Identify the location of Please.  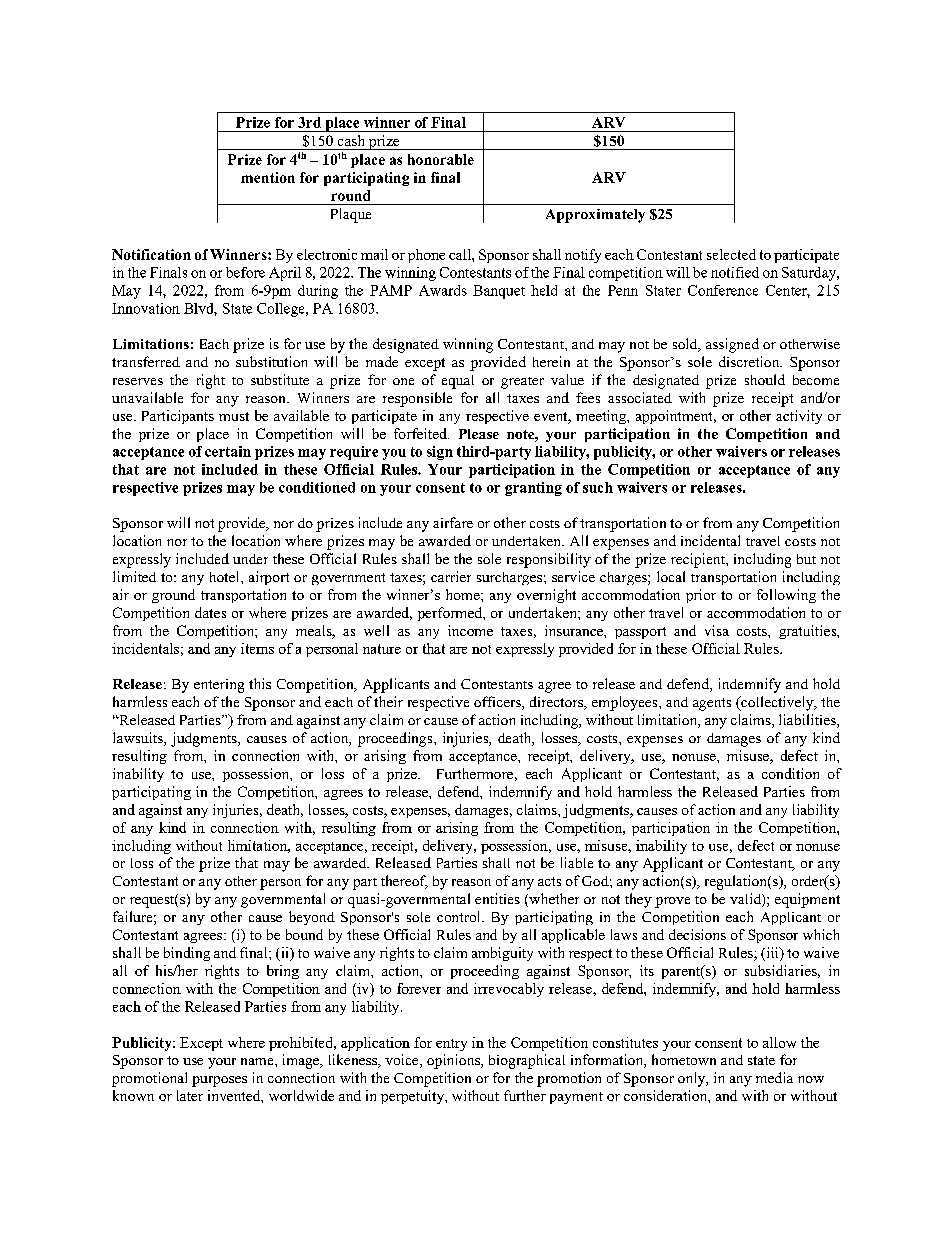
(479, 434).
